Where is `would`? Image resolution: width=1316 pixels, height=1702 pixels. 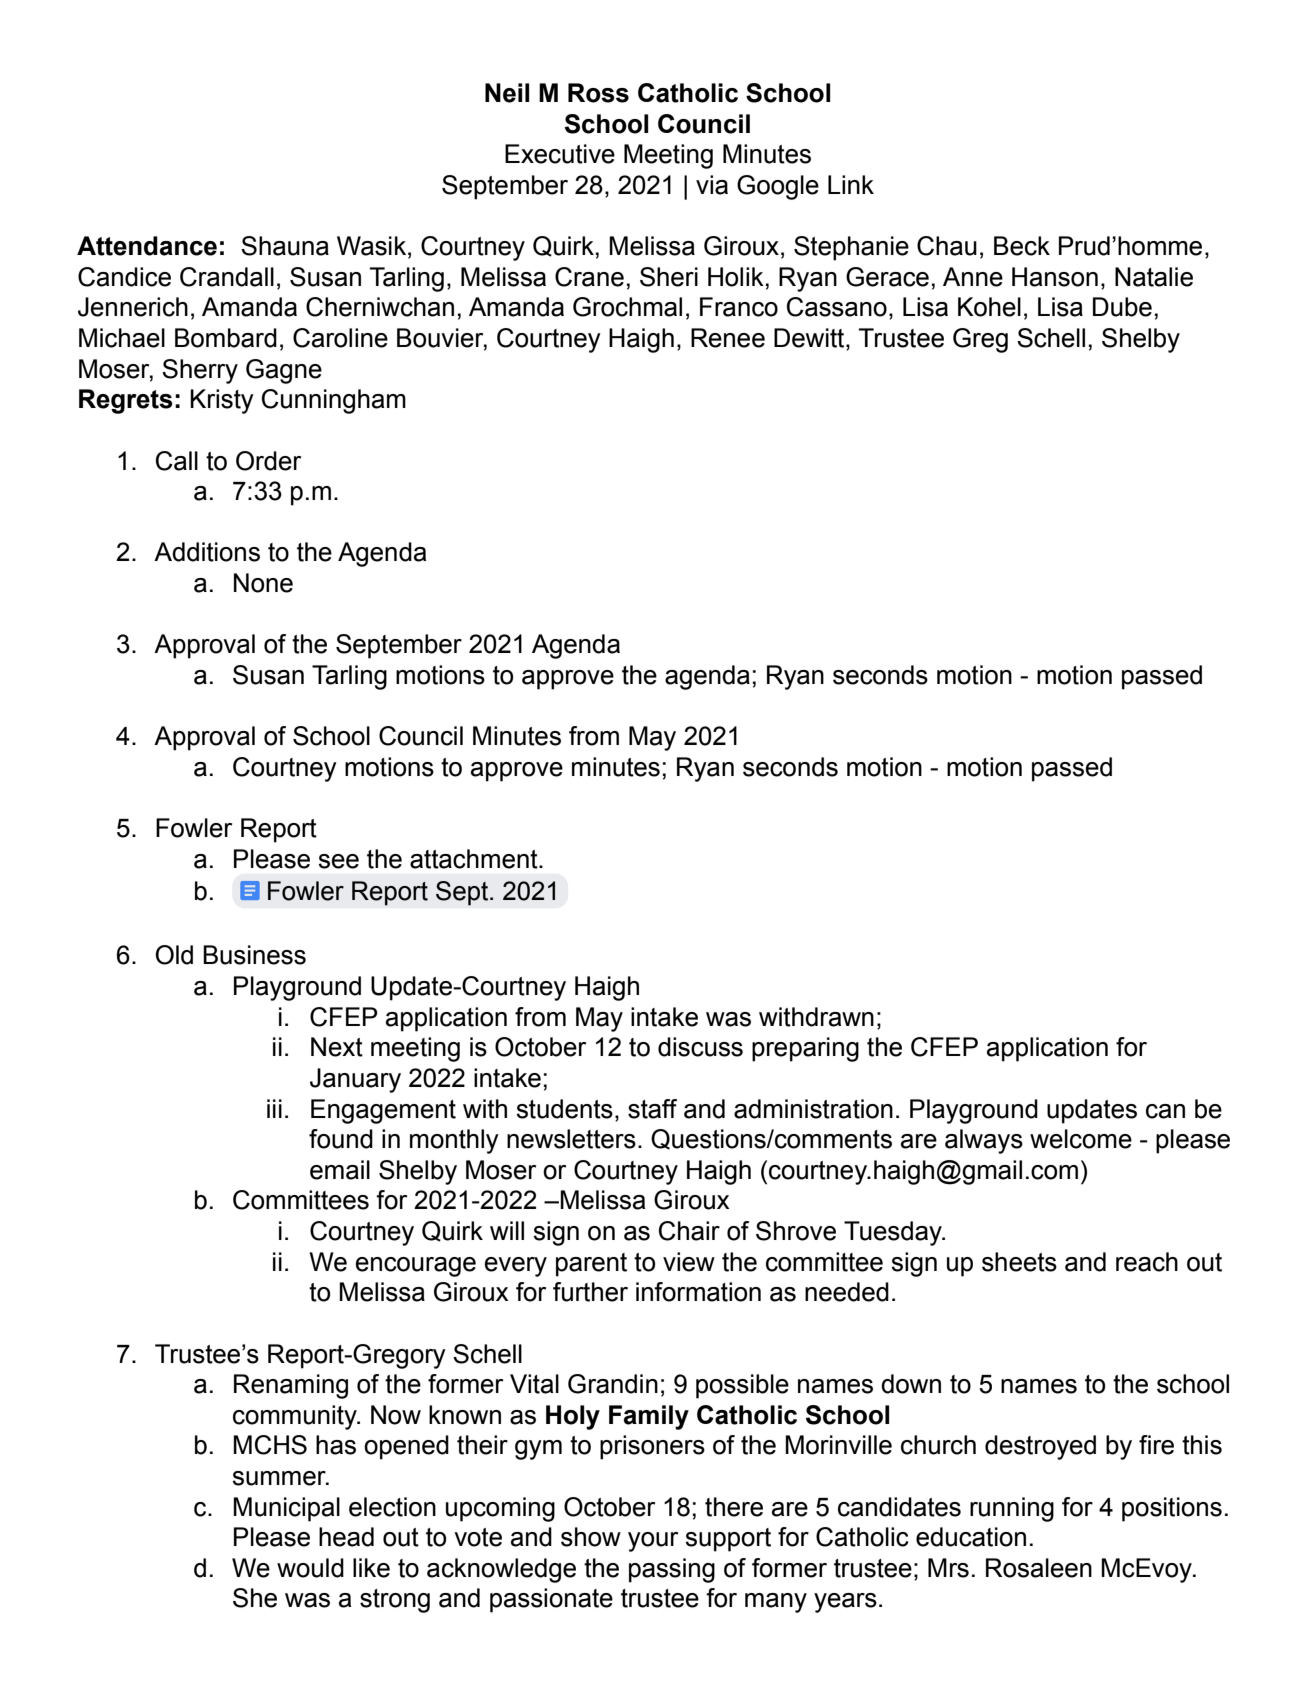 would is located at coordinates (310, 1568).
